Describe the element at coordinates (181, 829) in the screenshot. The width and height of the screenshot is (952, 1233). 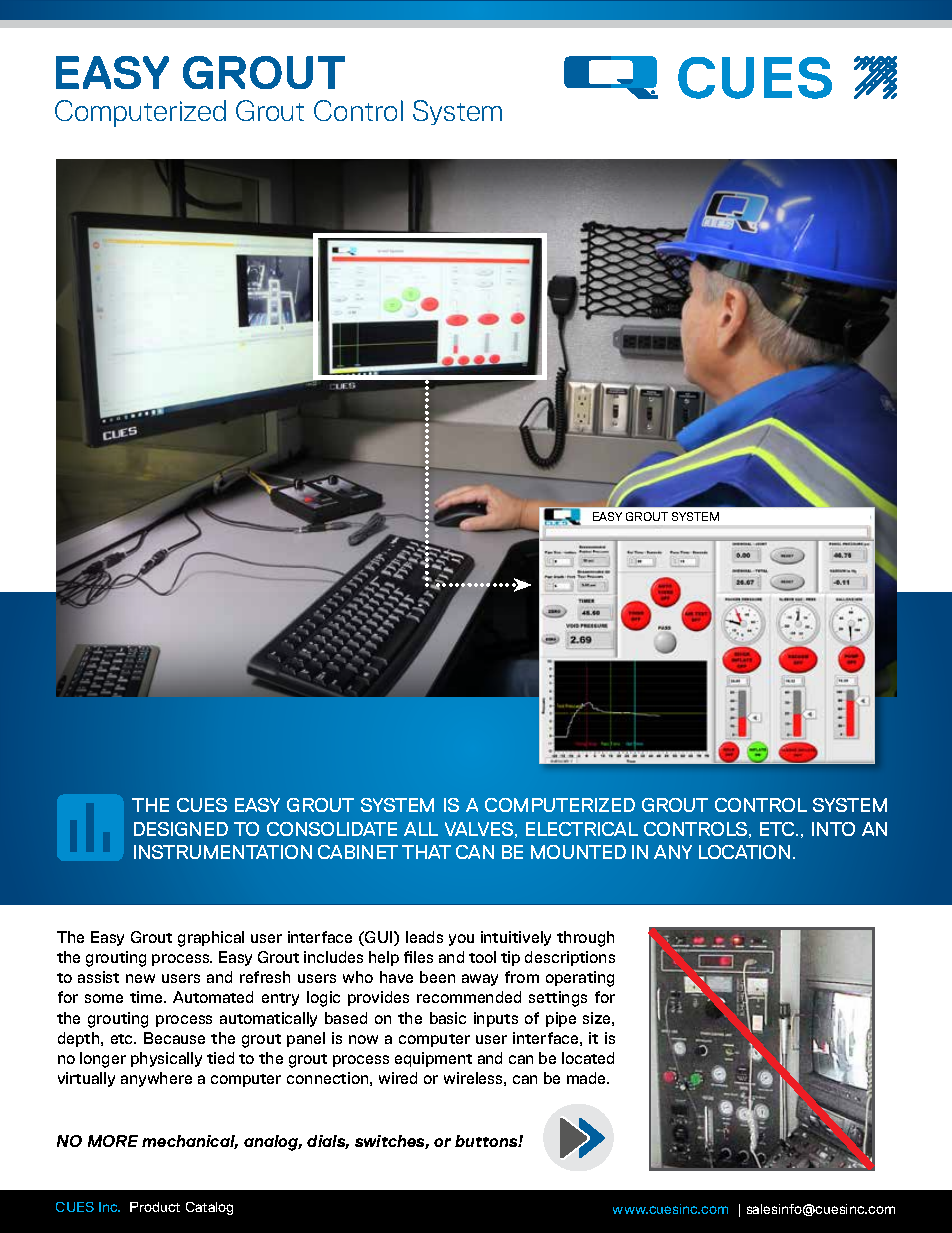
I see `DESIGNED` at that location.
